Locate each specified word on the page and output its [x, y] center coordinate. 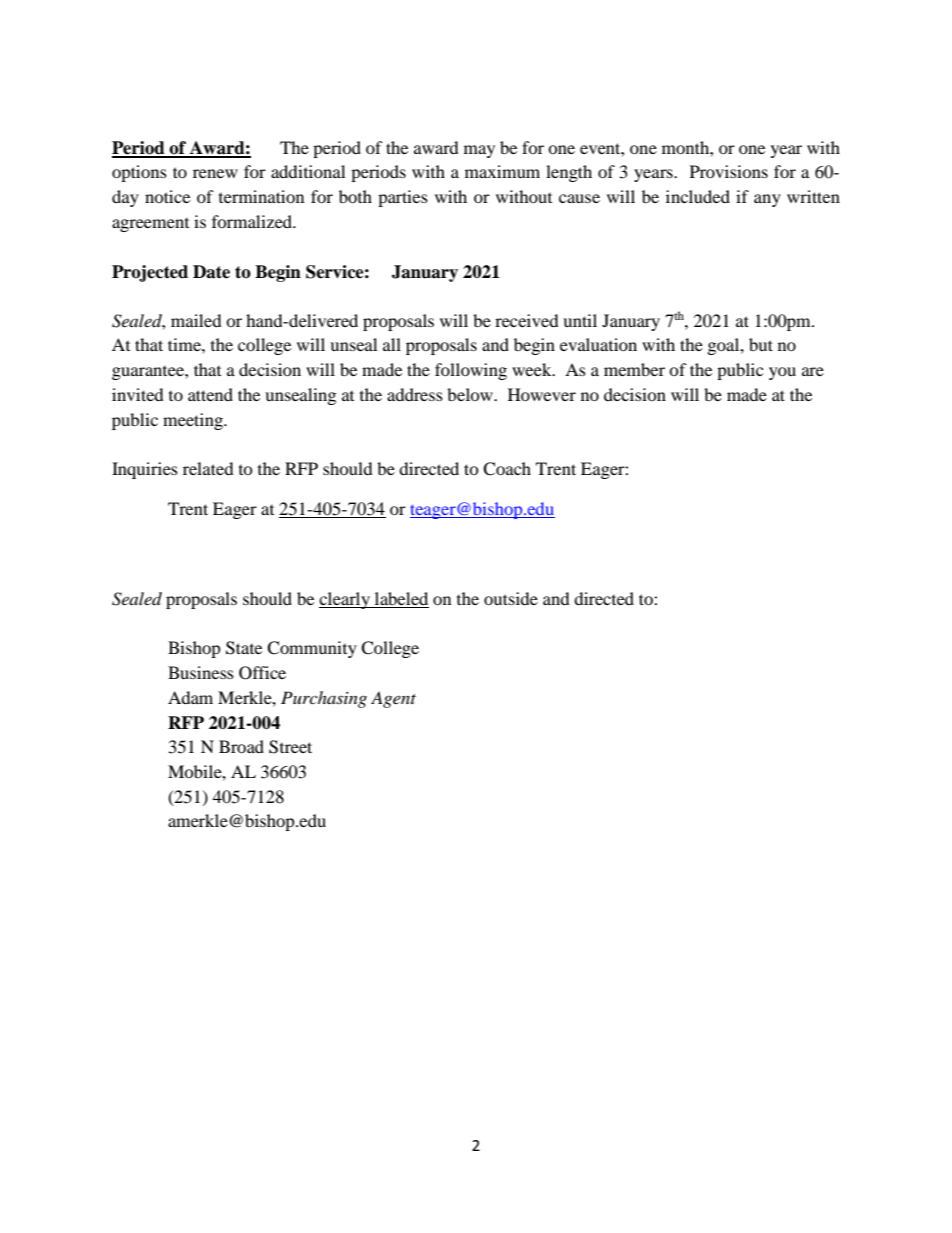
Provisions [729, 171]
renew [215, 173]
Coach [507, 469]
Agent [393, 699]
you [782, 373]
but [761, 344]
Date [211, 272]
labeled [401, 600]
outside [511, 598]
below [471, 394]
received [527, 320]
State [244, 648]
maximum [502, 171]
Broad [241, 746]
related [208, 468]
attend [210, 394]
